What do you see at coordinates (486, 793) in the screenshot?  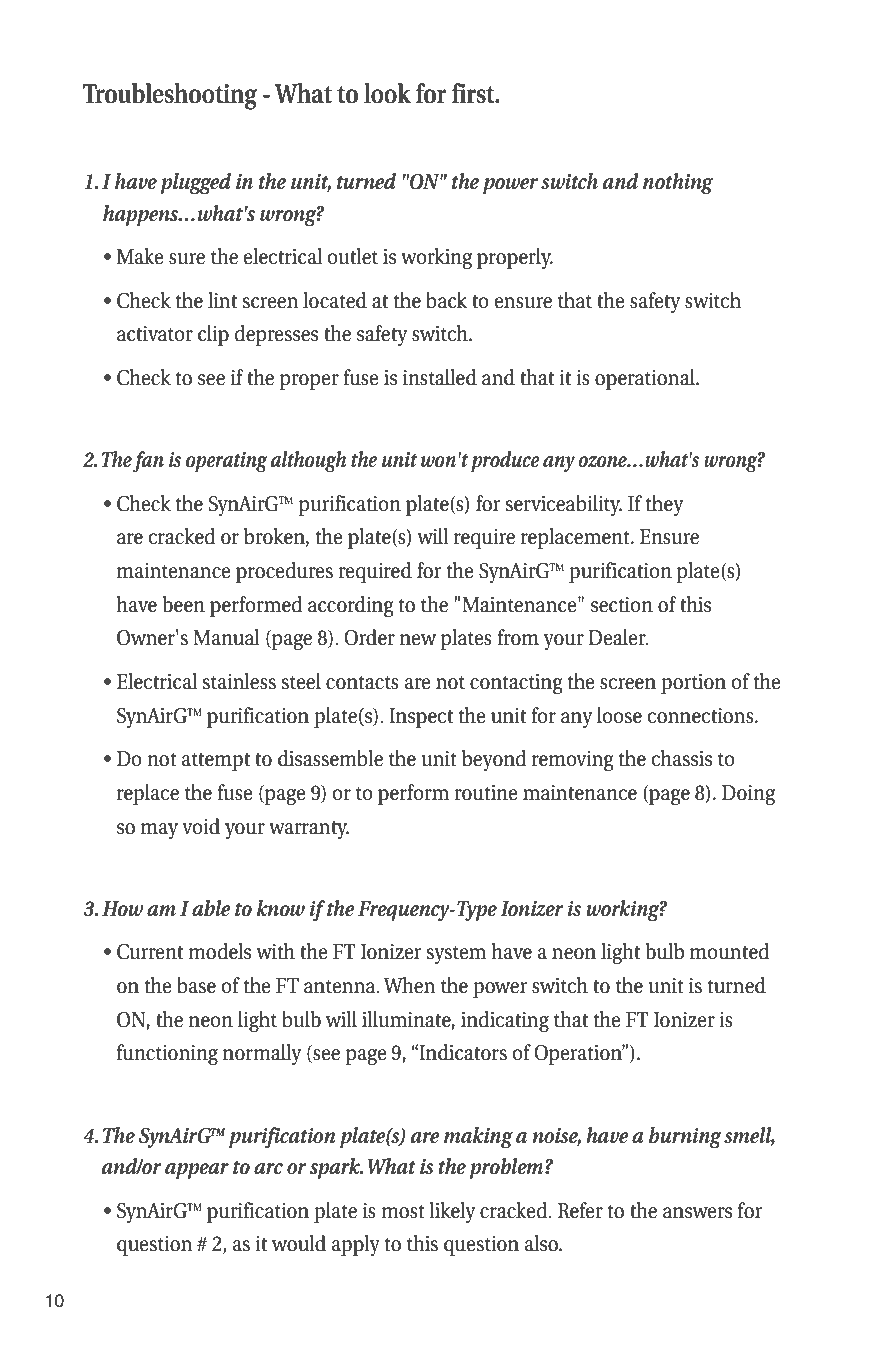 I see `routine` at bounding box center [486, 793].
